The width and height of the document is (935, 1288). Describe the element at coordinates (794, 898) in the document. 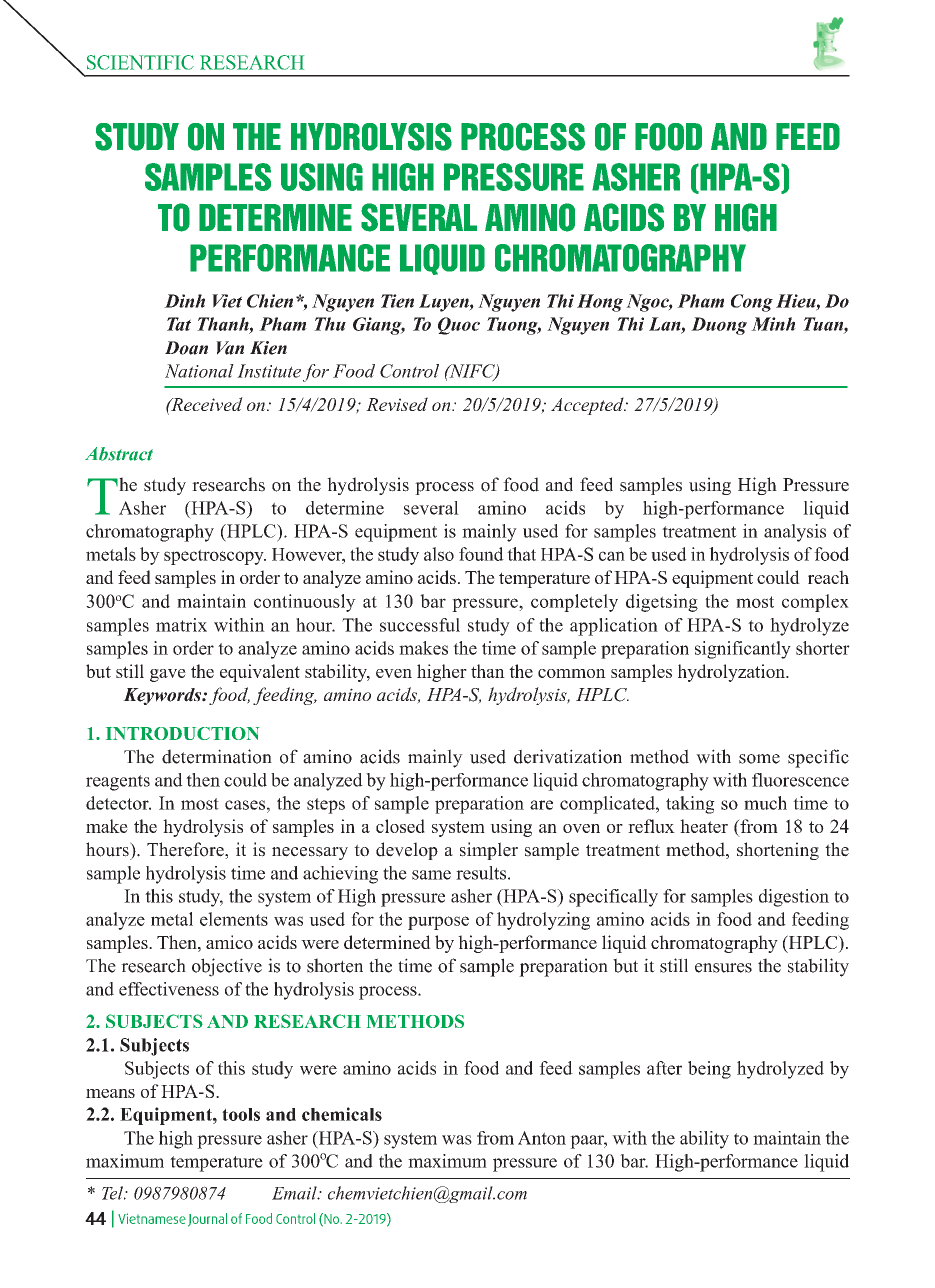

I see `digestion` at that location.
